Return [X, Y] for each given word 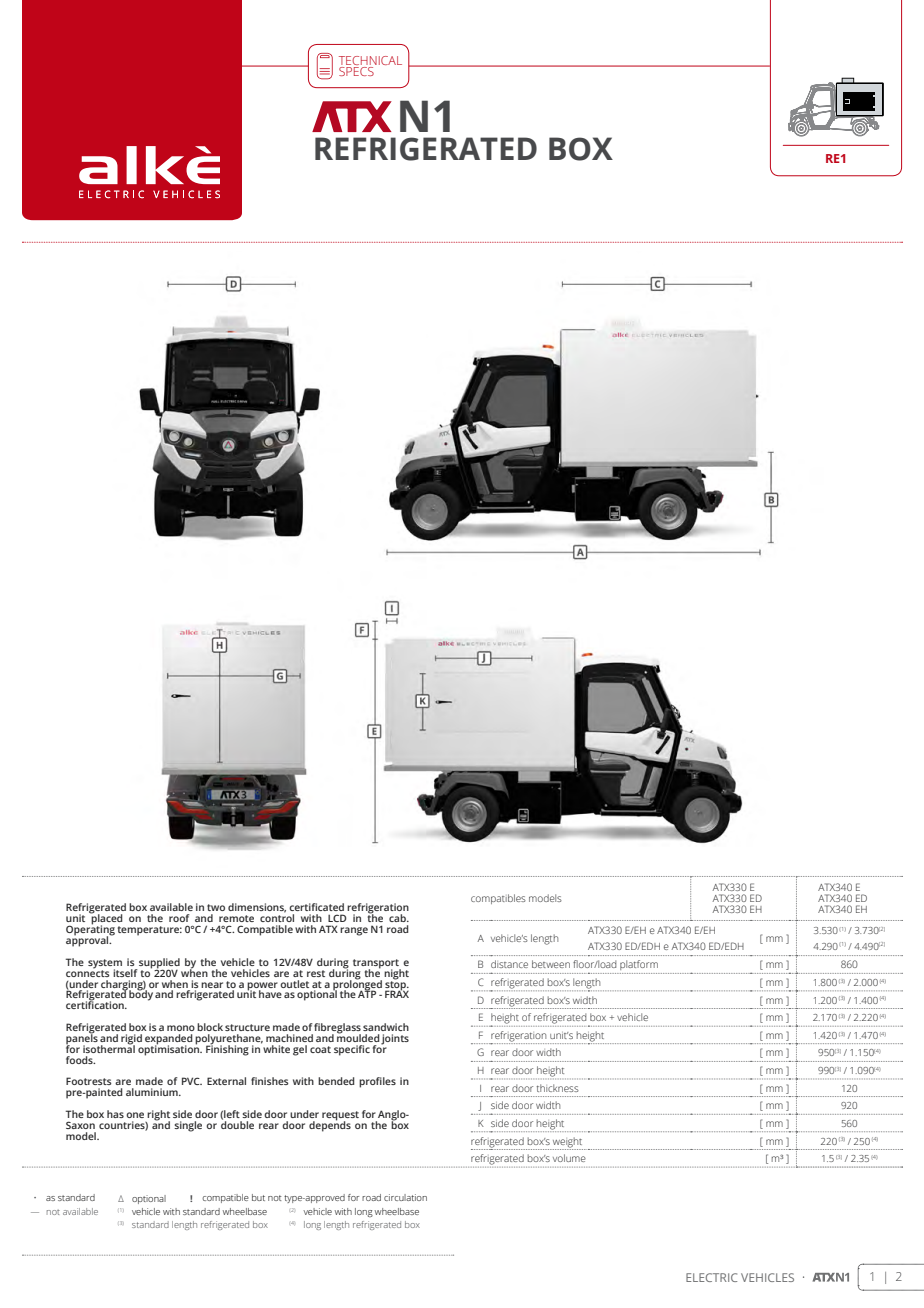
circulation [405, 1197]
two [216, 907]
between [551, 964]
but [258, 1197]
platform [639, 965]
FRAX [397, 993]
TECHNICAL [370, 62]
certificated [316, 907]
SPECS [356, 71]
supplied [158, 964]
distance [509, 964]
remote [236, 918]
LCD [337, 918]
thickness [558, 1088]
